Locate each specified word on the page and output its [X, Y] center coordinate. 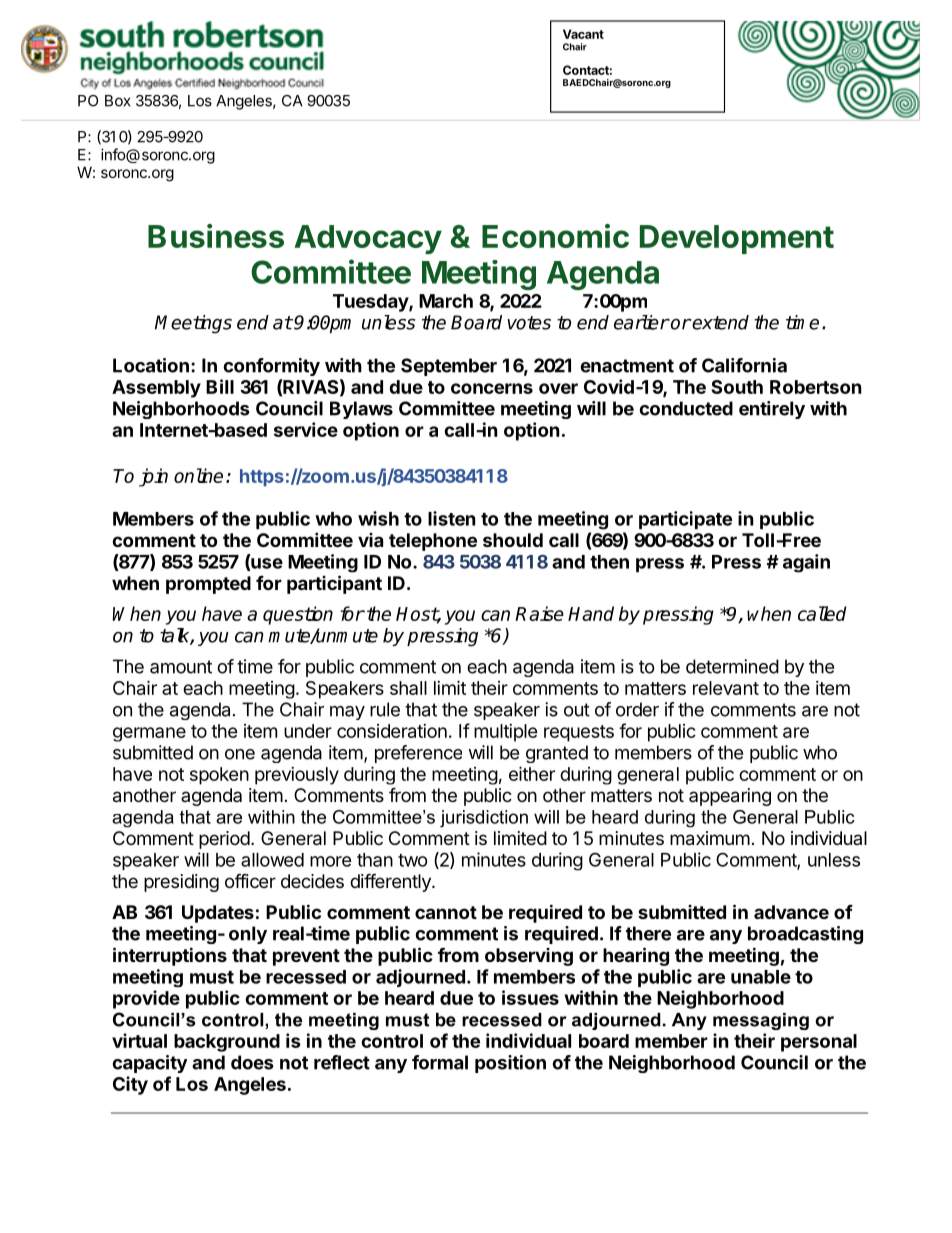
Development [737, 239]
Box [118, 101]
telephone [433, 542]
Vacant [583, 34]
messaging [761, 1021]
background [227, 1043]
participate [685, 520]
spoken [219, 776]
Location [151, 365]
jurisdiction [484, 819]
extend [720, 322]
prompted [208, 585]
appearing [730, 797]
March [446, 301]
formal [440, 1062]
